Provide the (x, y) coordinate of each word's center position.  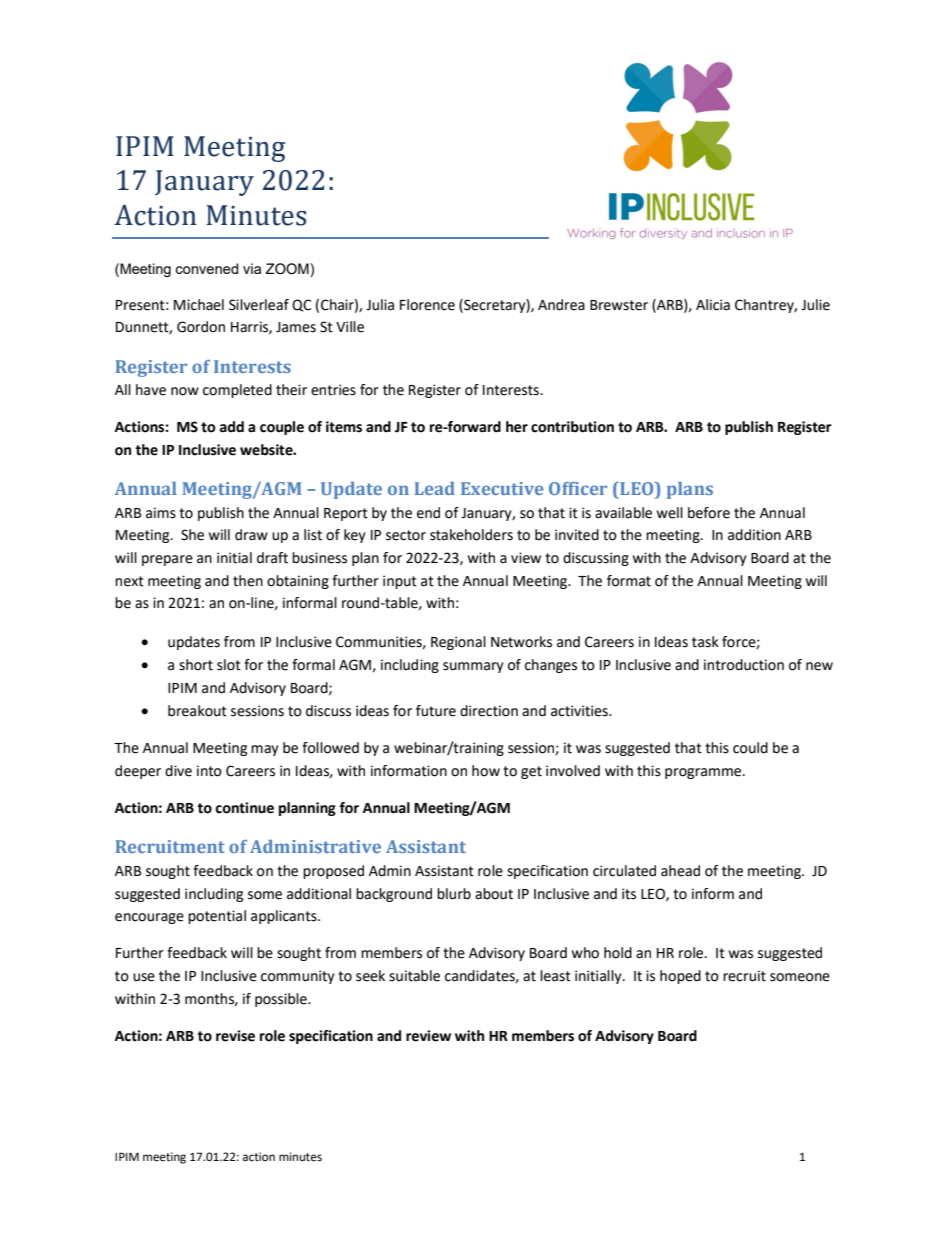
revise (235, 1036)
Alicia (713, 305)
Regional (458, 643)
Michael (199, 305)
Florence (427, 305)
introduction (744, 665)
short (196, 665)
